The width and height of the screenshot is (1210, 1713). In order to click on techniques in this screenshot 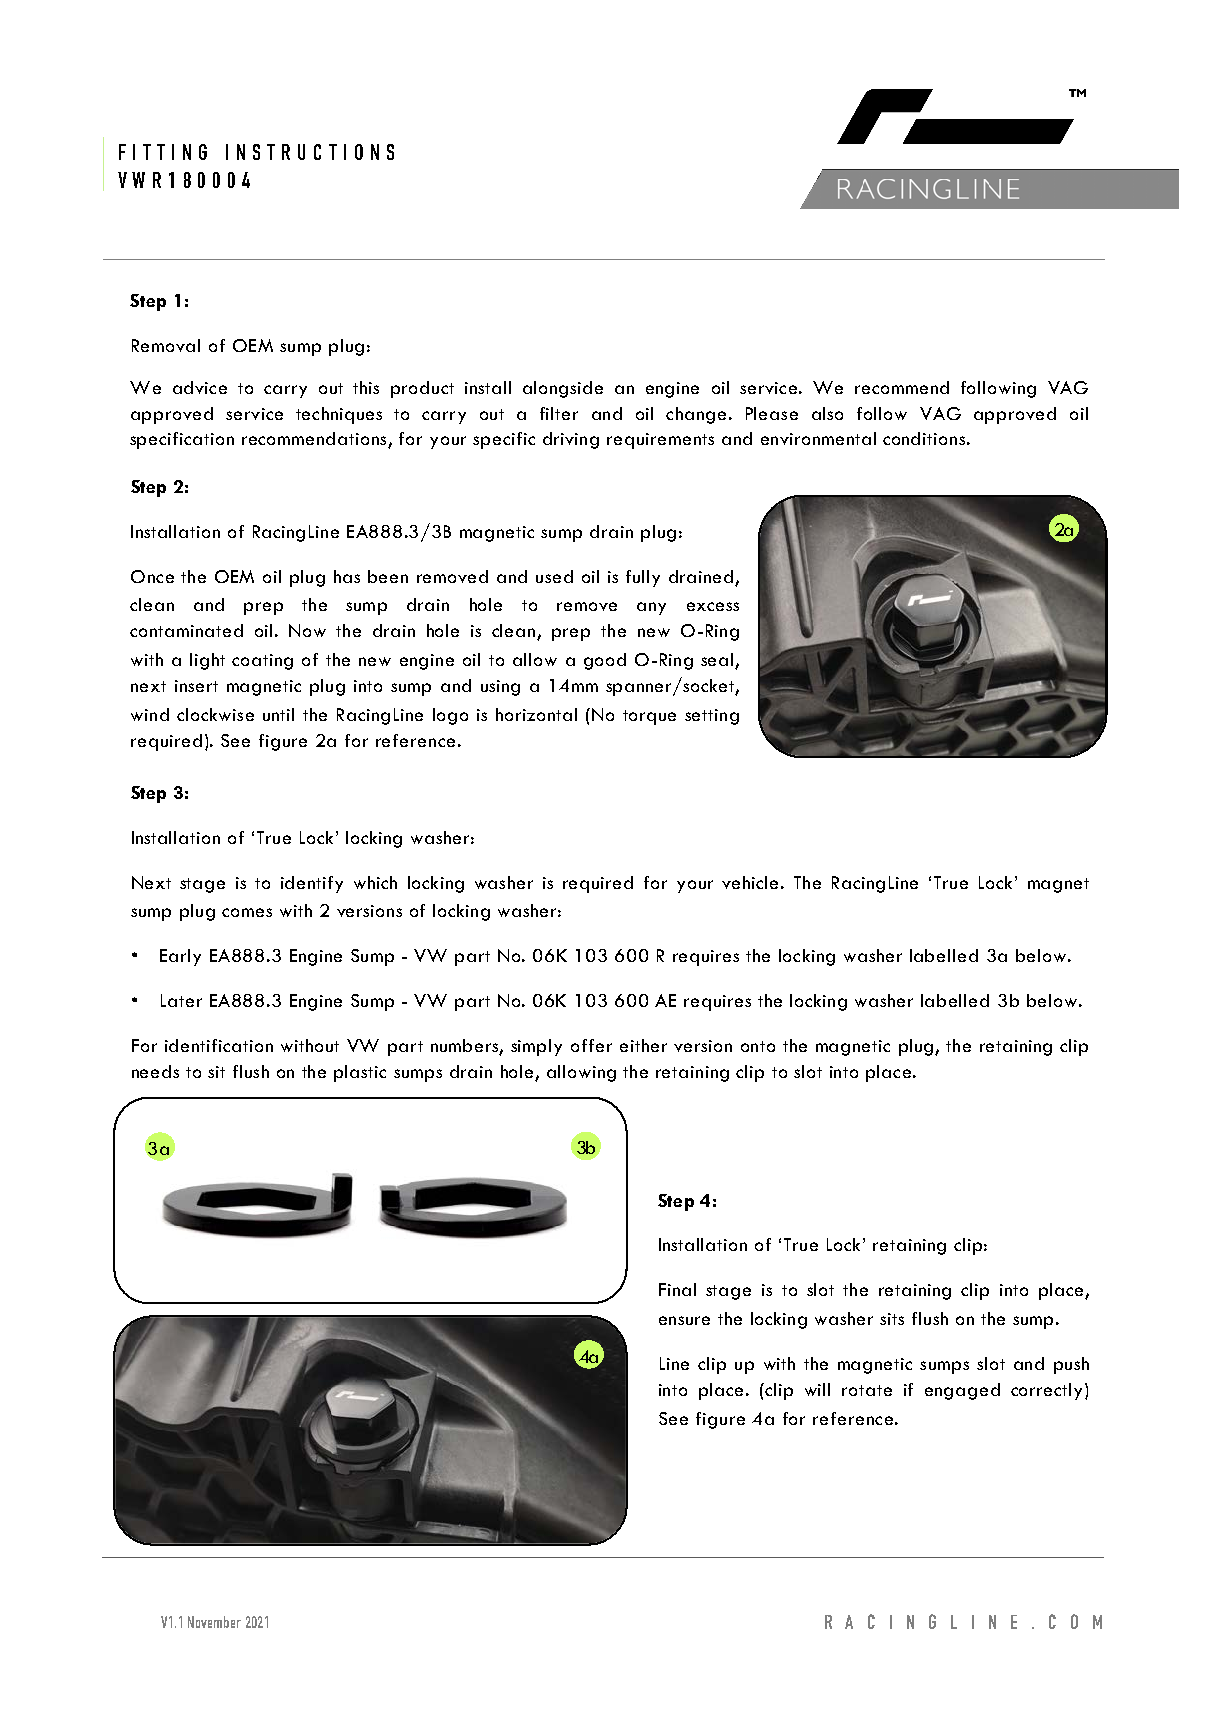, I will do `click(339, 415)`.
